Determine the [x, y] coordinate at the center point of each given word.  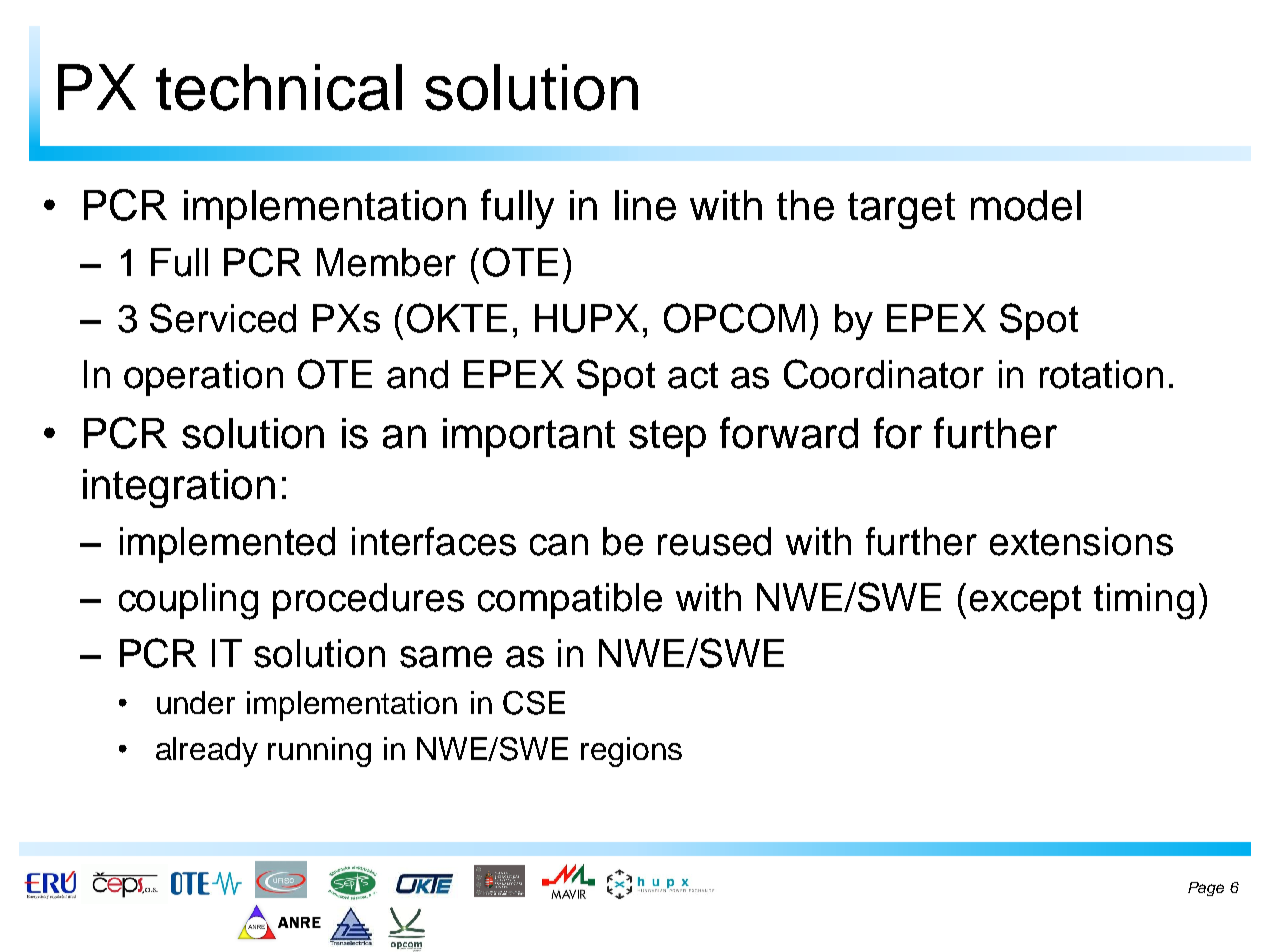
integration [179, 488]
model [1026, 205]
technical [279, 87]
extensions [1081, 541]
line [645, 205]
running [319, 752]
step [667, 438]
